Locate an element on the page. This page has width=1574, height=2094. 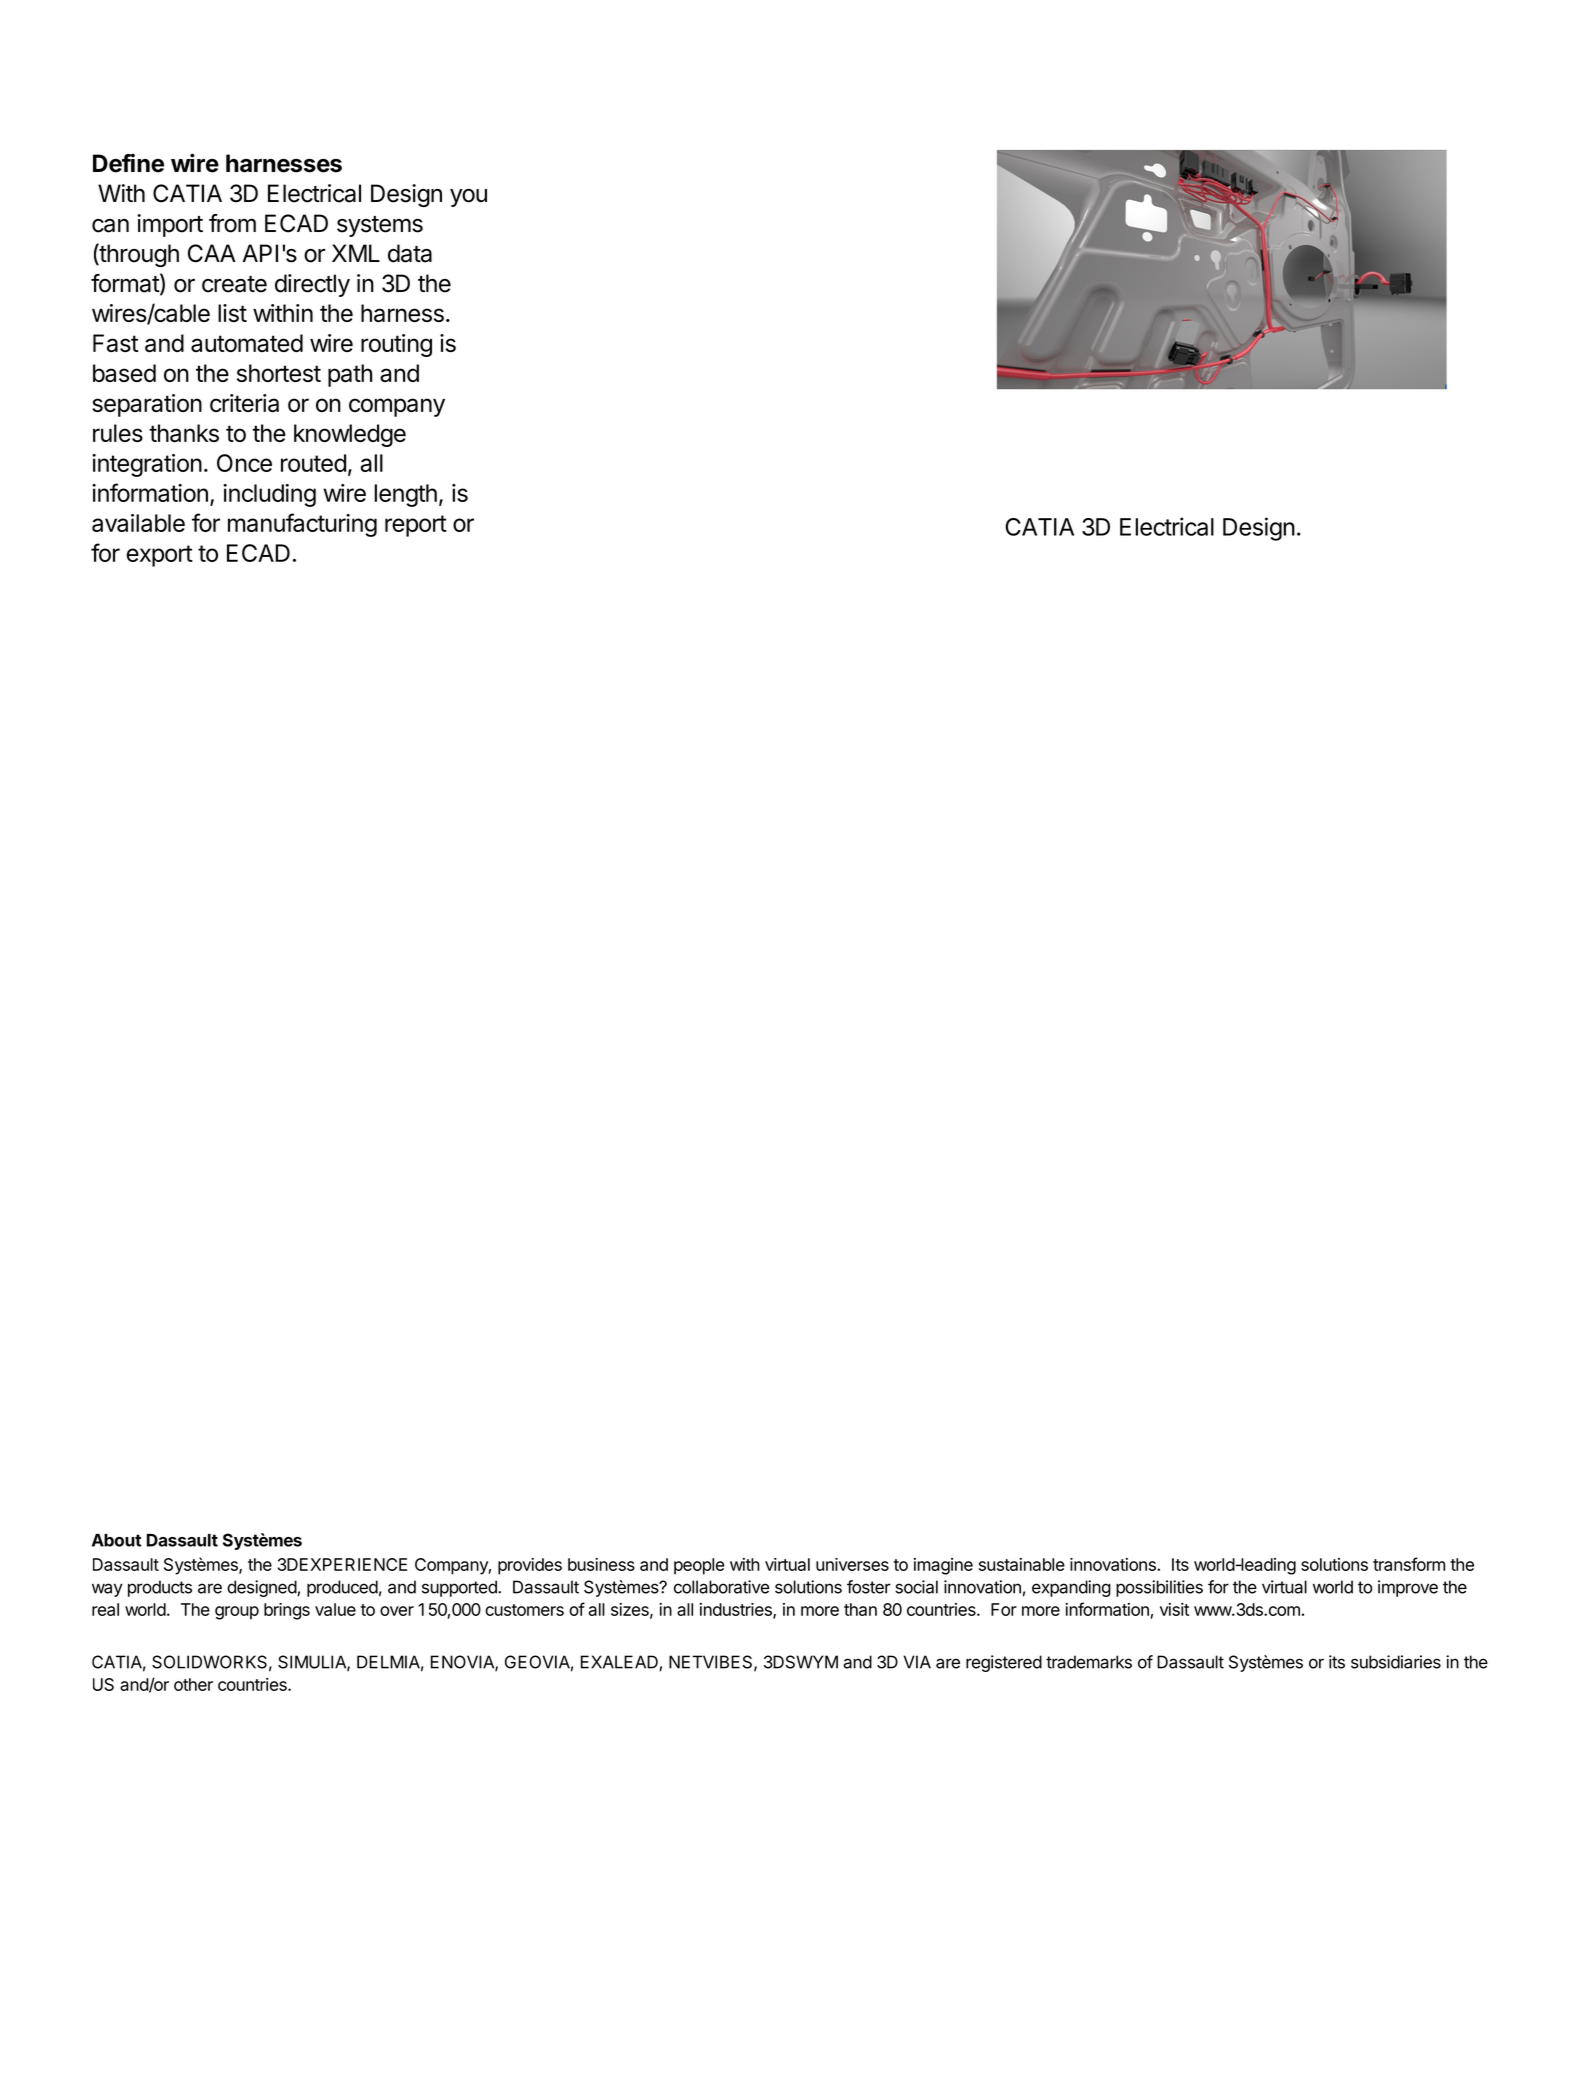
you is located at coordinates (468, 198).
